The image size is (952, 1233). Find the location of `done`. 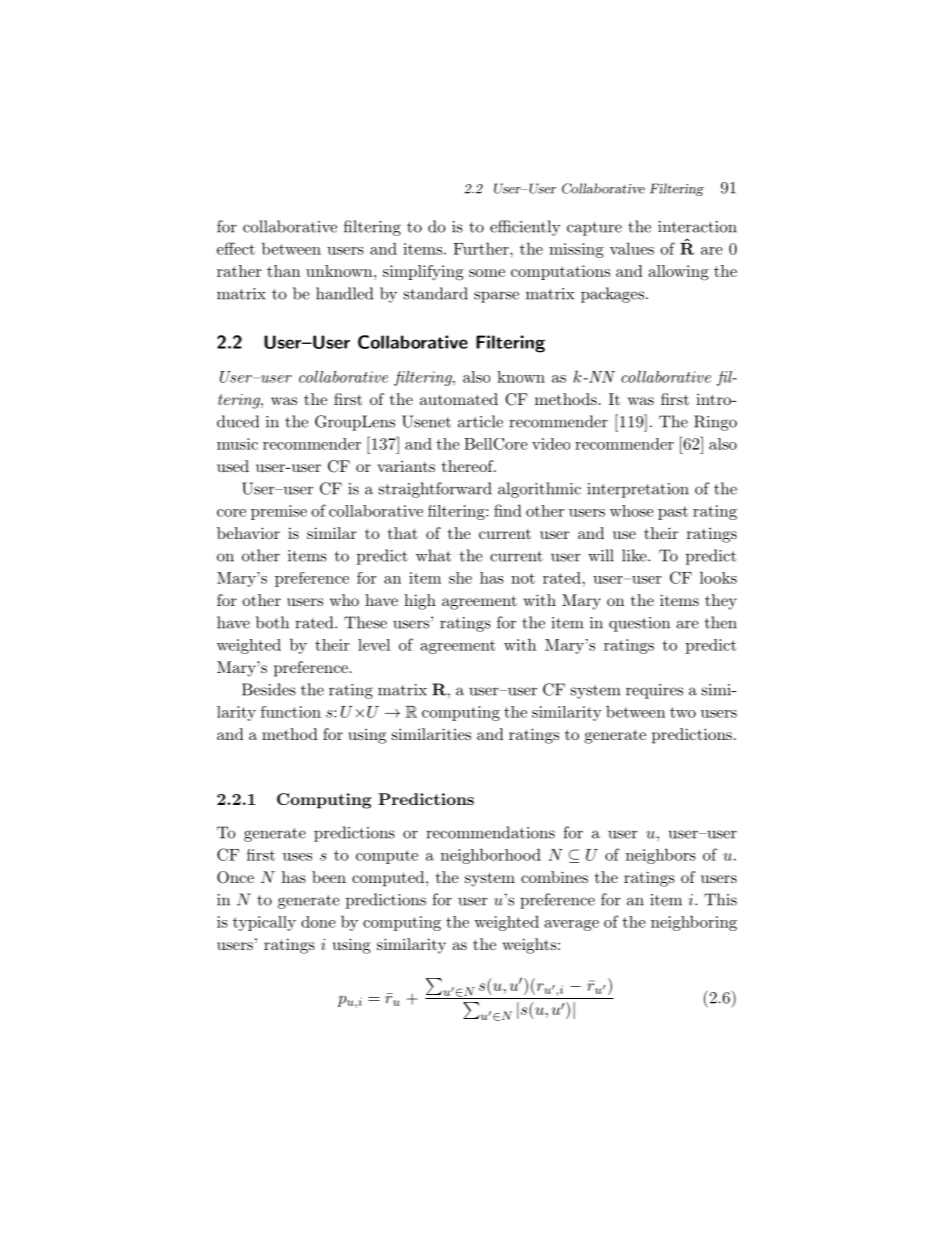

done is located at coordinates (318, 922).
